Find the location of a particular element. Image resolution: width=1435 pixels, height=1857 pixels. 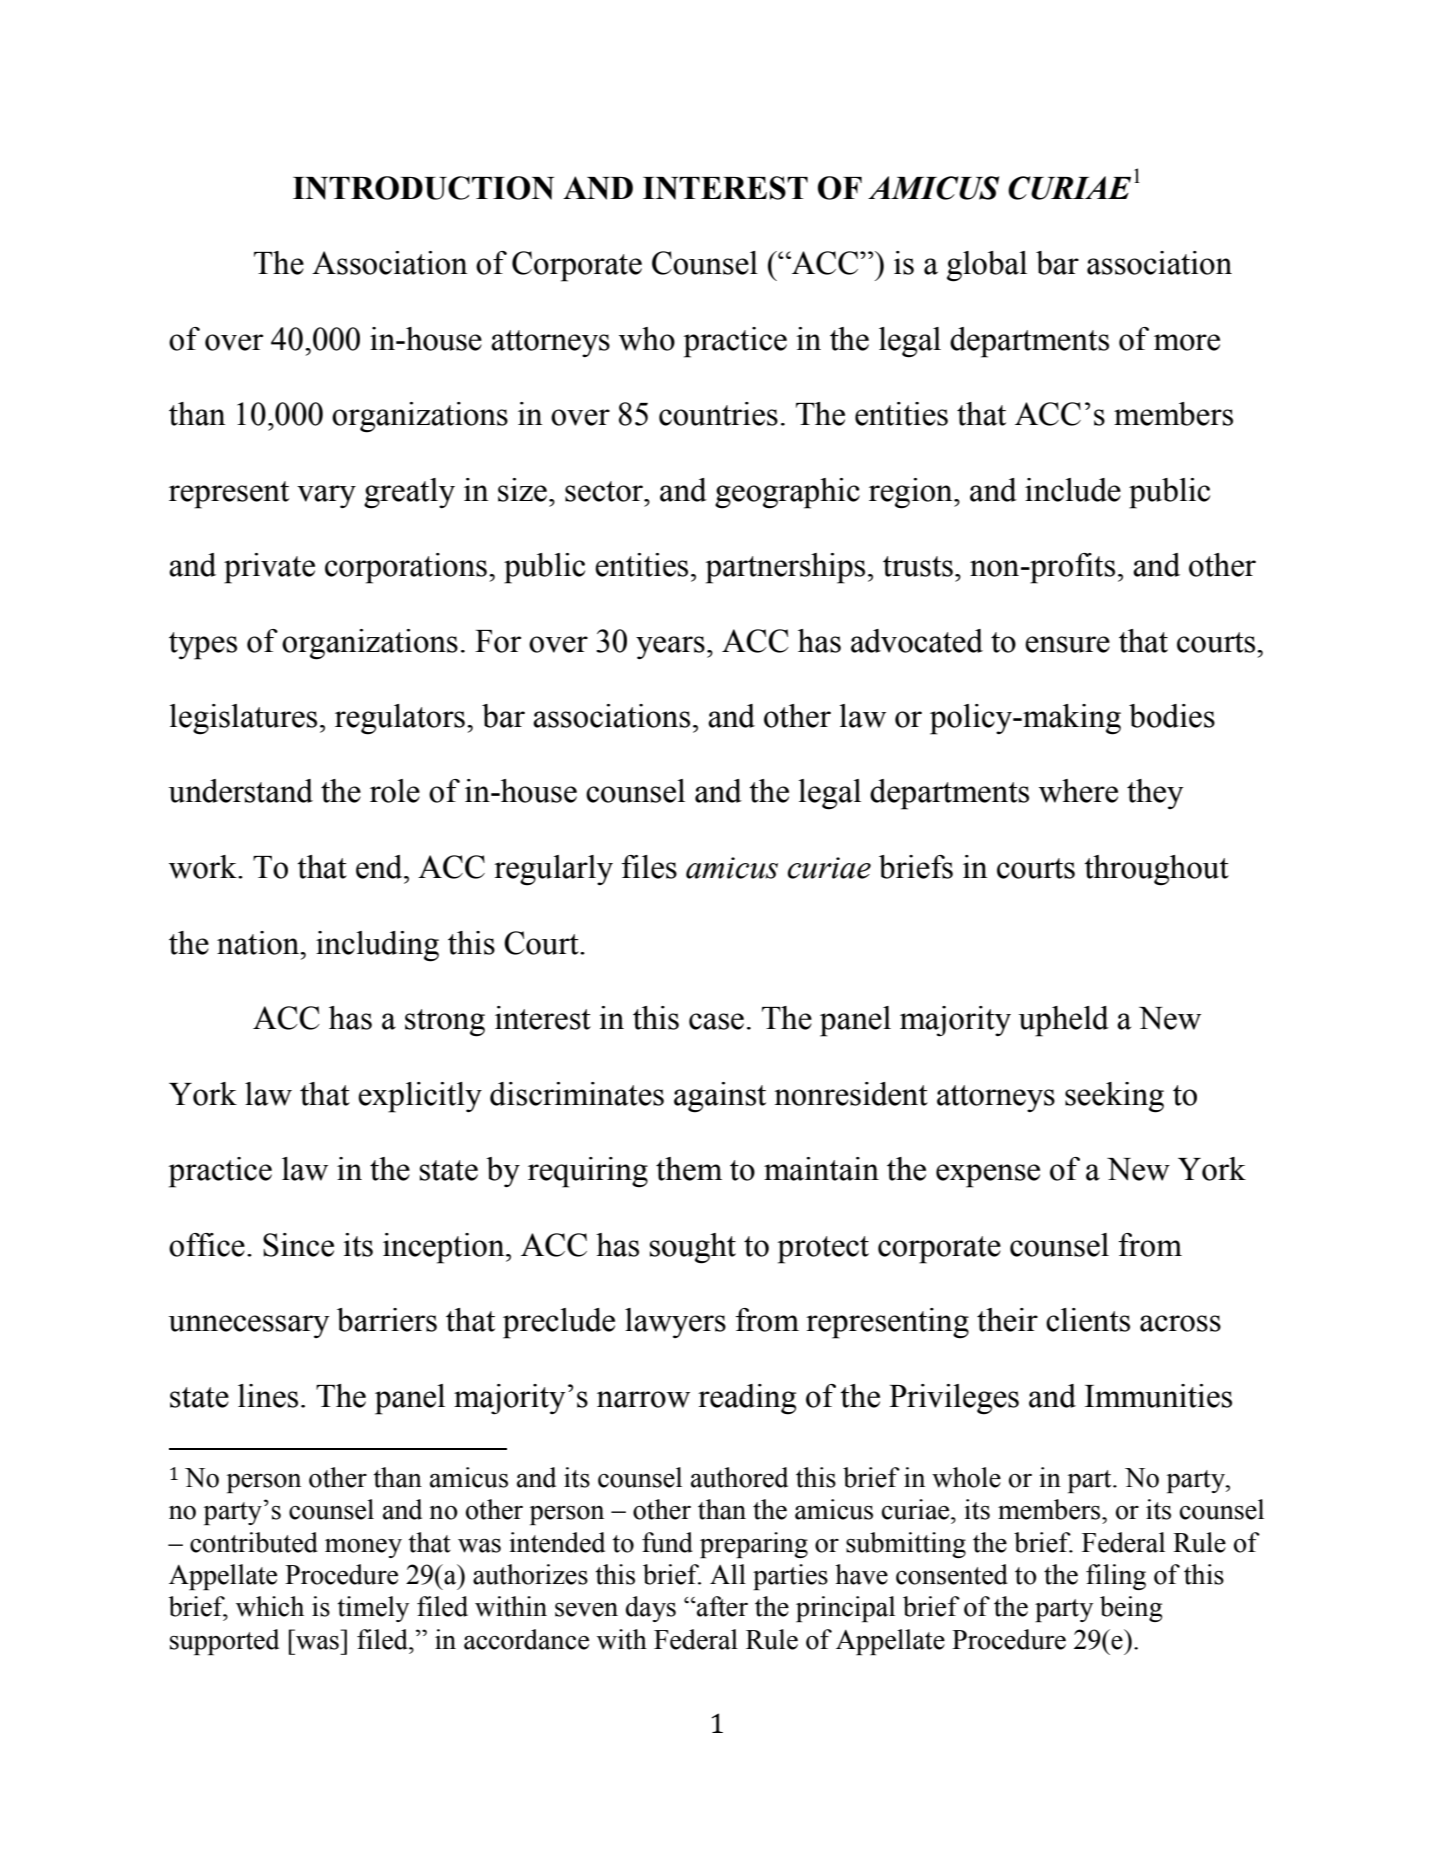

explicitly is located at coordinates (420, 1097).
